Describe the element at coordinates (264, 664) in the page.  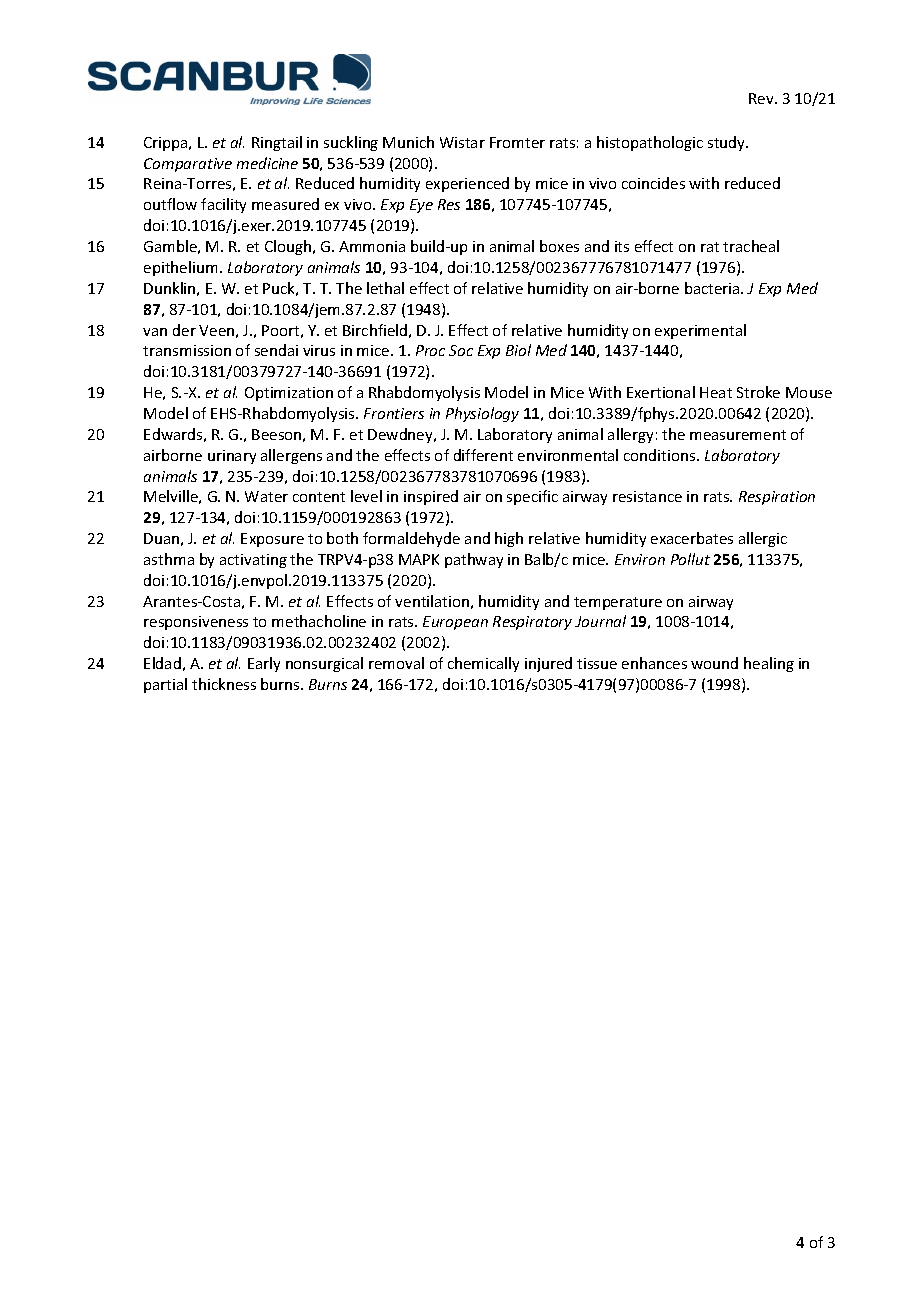
I see `Early` at that location.
